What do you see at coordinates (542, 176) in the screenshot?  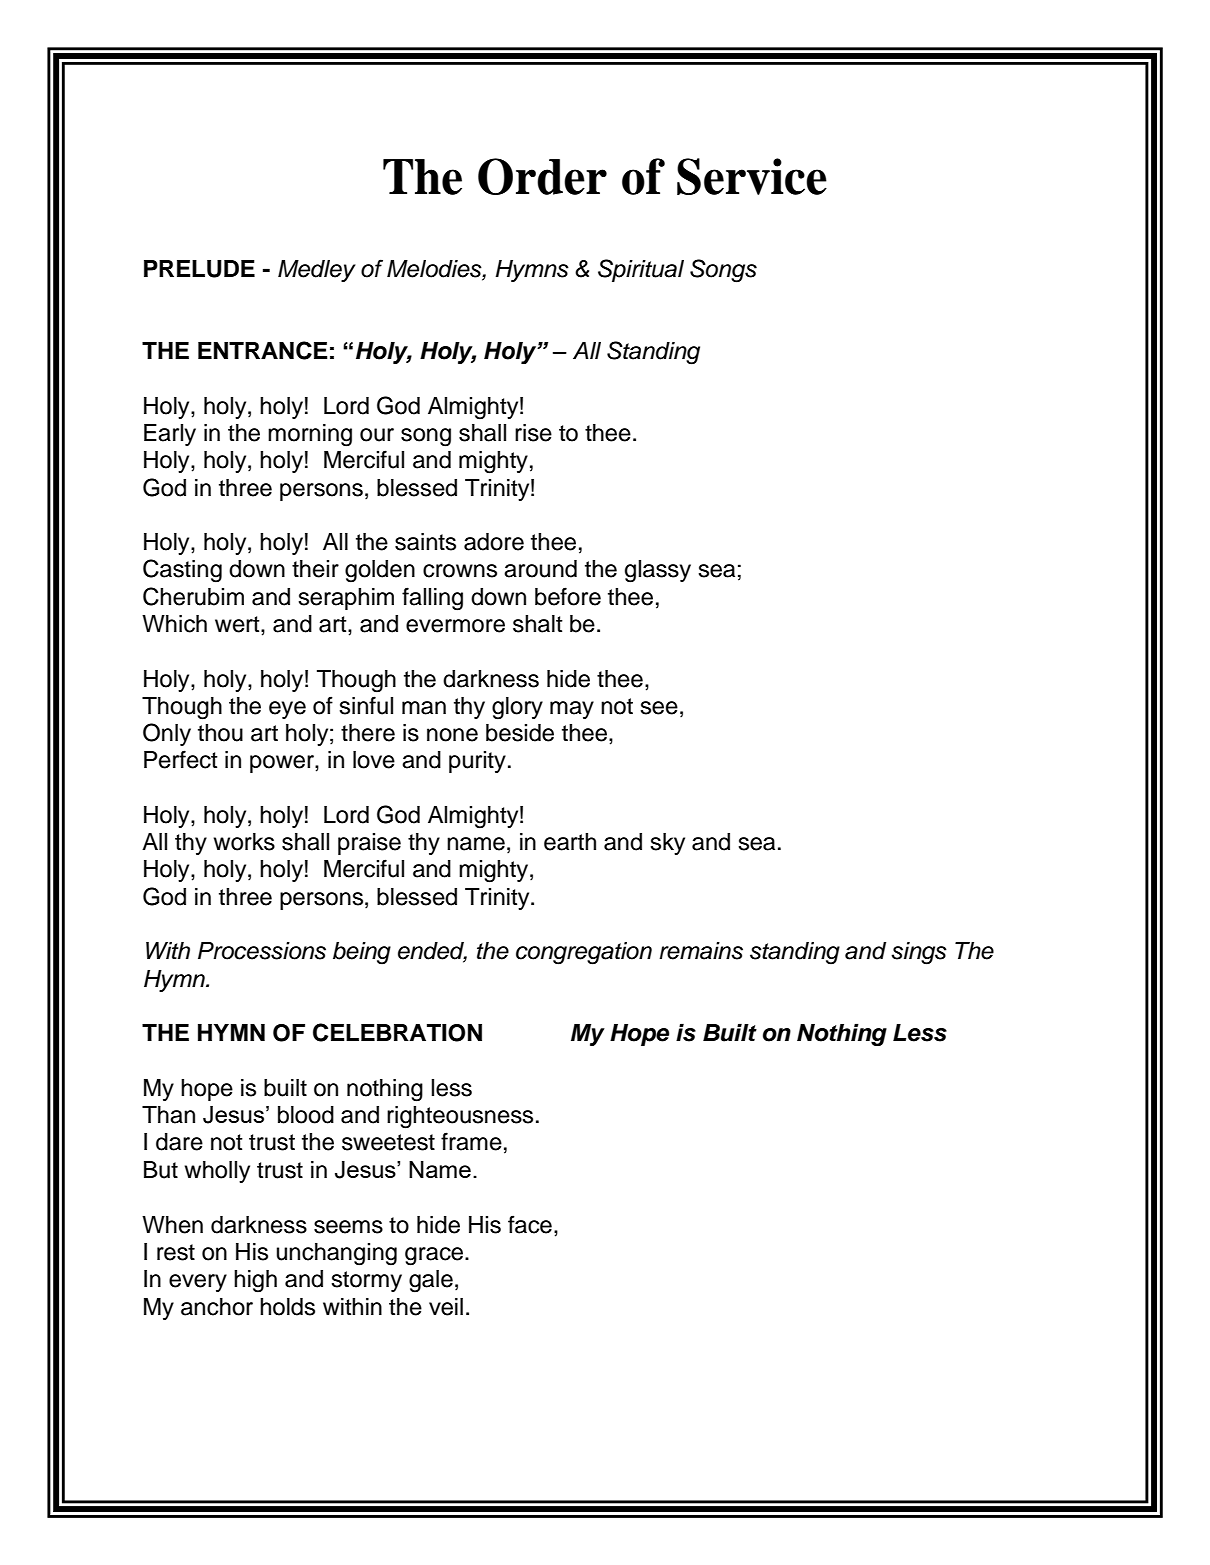 I see `Order` at bounding box center [542, 176].
